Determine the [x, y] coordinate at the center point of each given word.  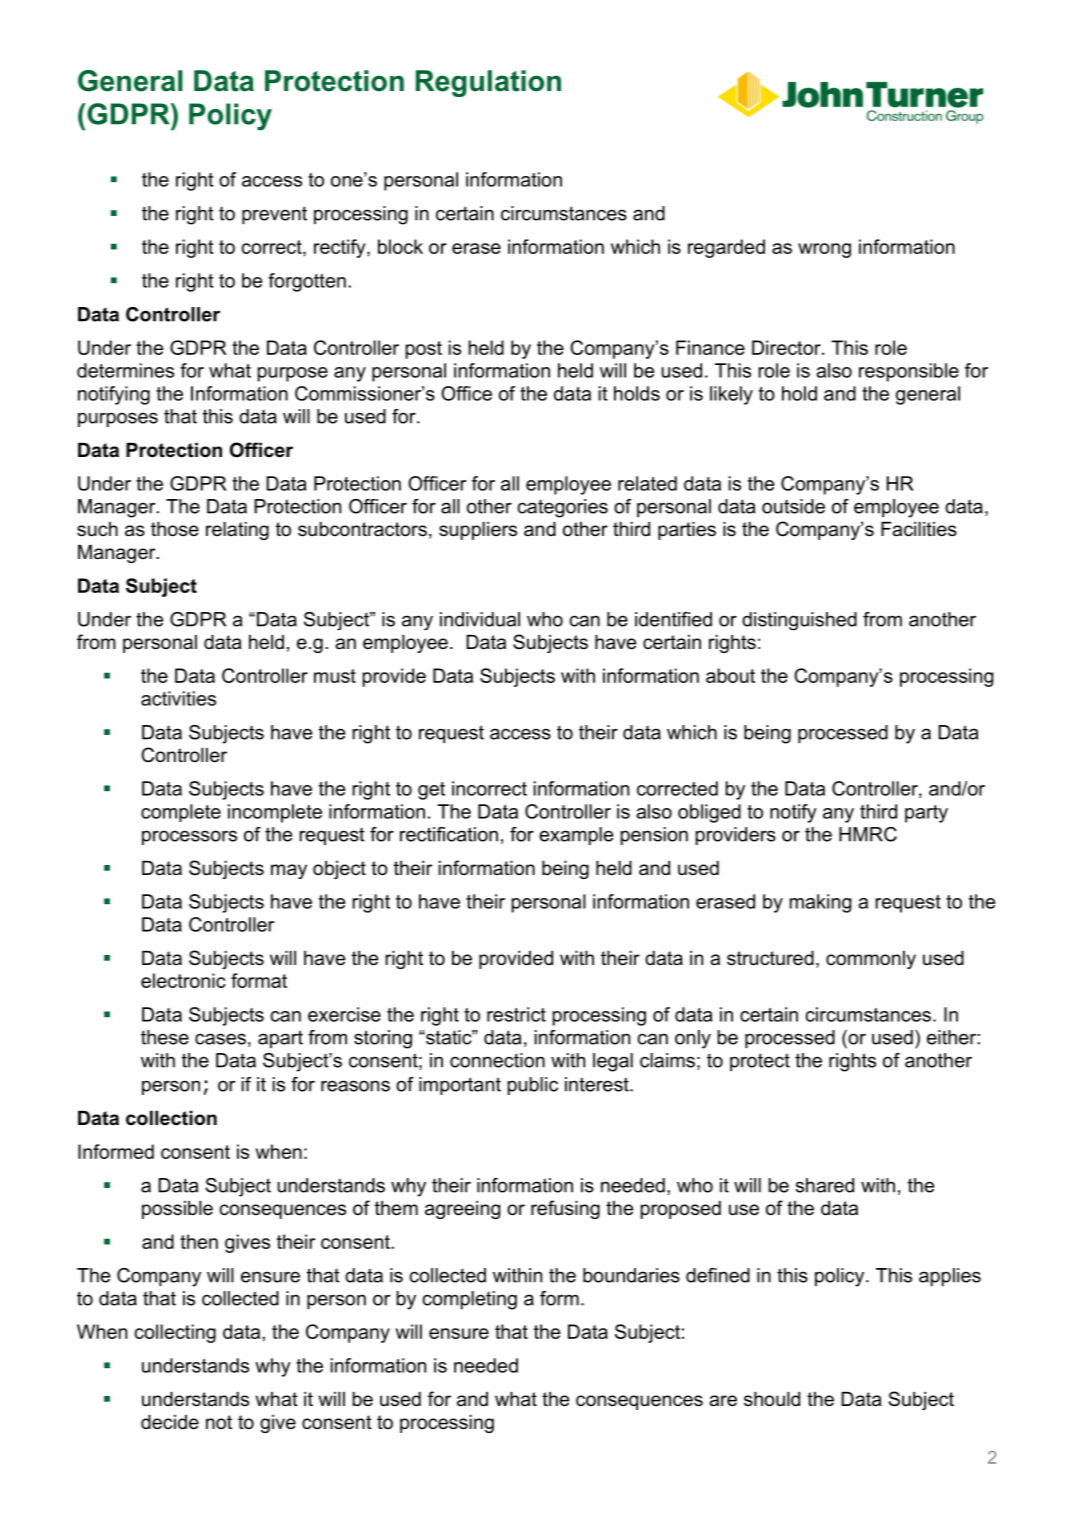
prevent [274, 215]
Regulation [488, 83]
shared [824, 1185]
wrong [824, 250]
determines [125, 370]
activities [178, 698]
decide [170, 1422]
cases [220, 1039]
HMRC [868, 834]
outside [793, 506]
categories [562, 508]
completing [469, 1300]
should [772, 1399]
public [533, 1086]
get [431, 791]
